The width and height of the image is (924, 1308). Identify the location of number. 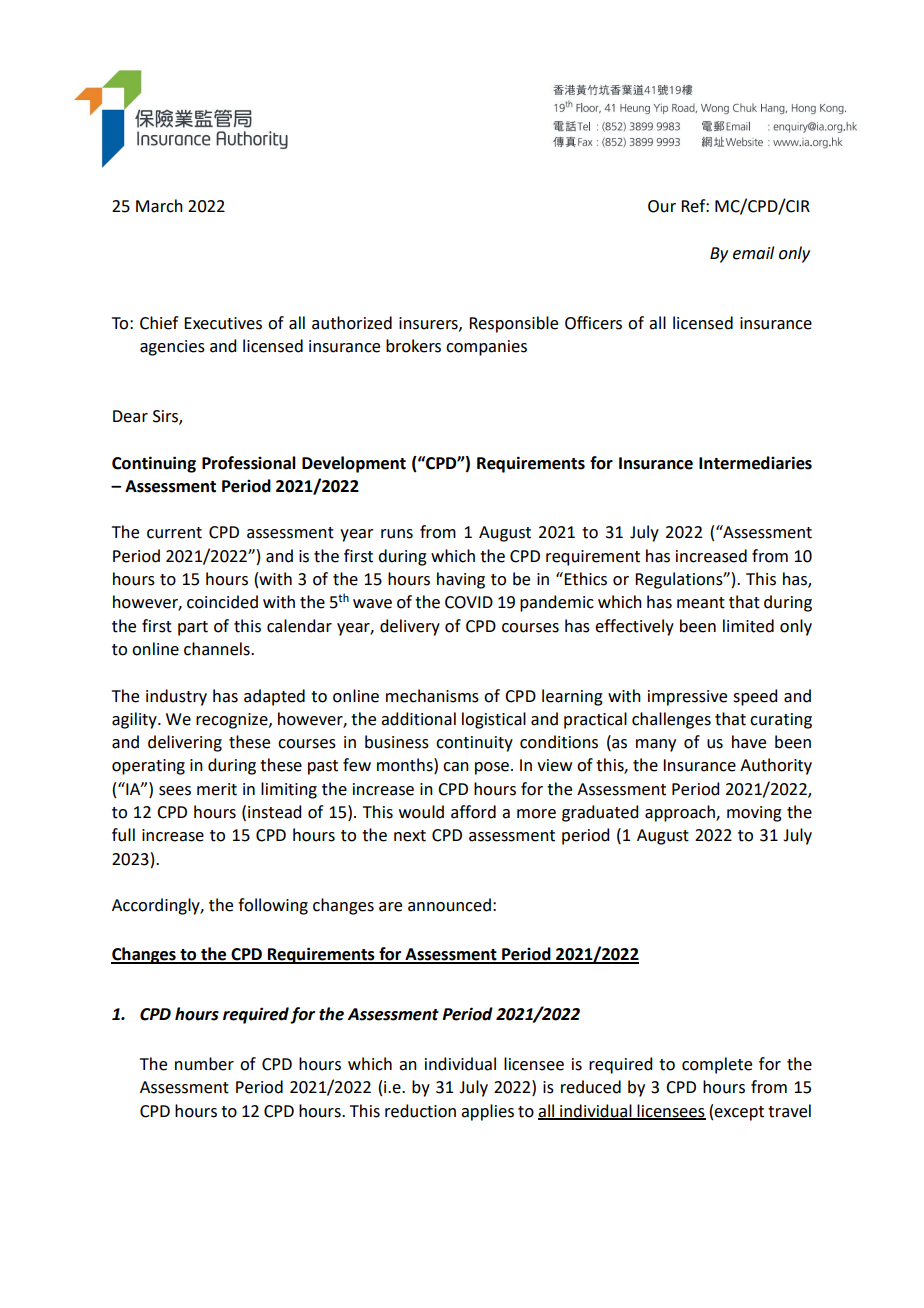
(204, 1064).
